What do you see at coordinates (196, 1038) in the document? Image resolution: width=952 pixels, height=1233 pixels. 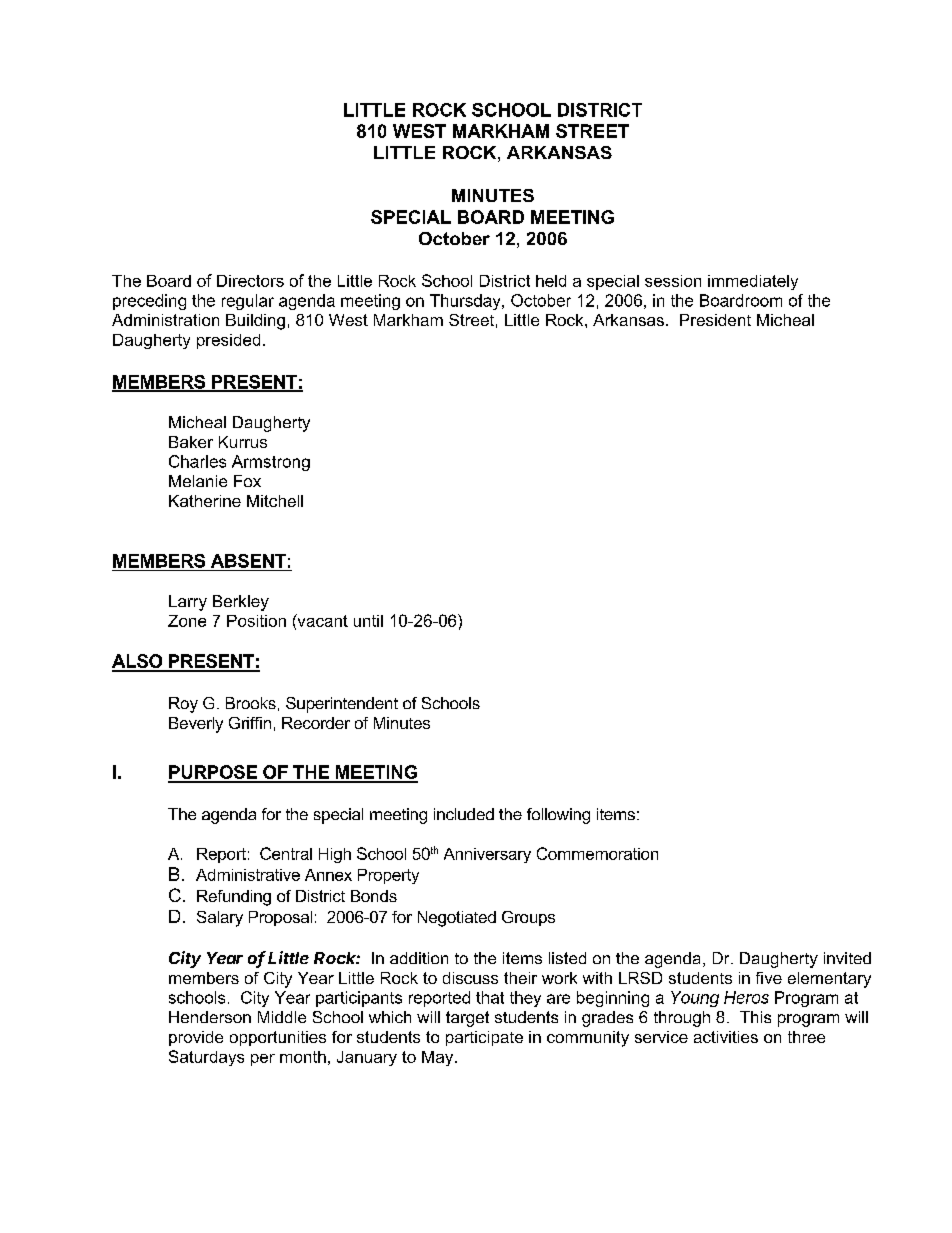 I see `provide` at bounding box center [196, 1038].
